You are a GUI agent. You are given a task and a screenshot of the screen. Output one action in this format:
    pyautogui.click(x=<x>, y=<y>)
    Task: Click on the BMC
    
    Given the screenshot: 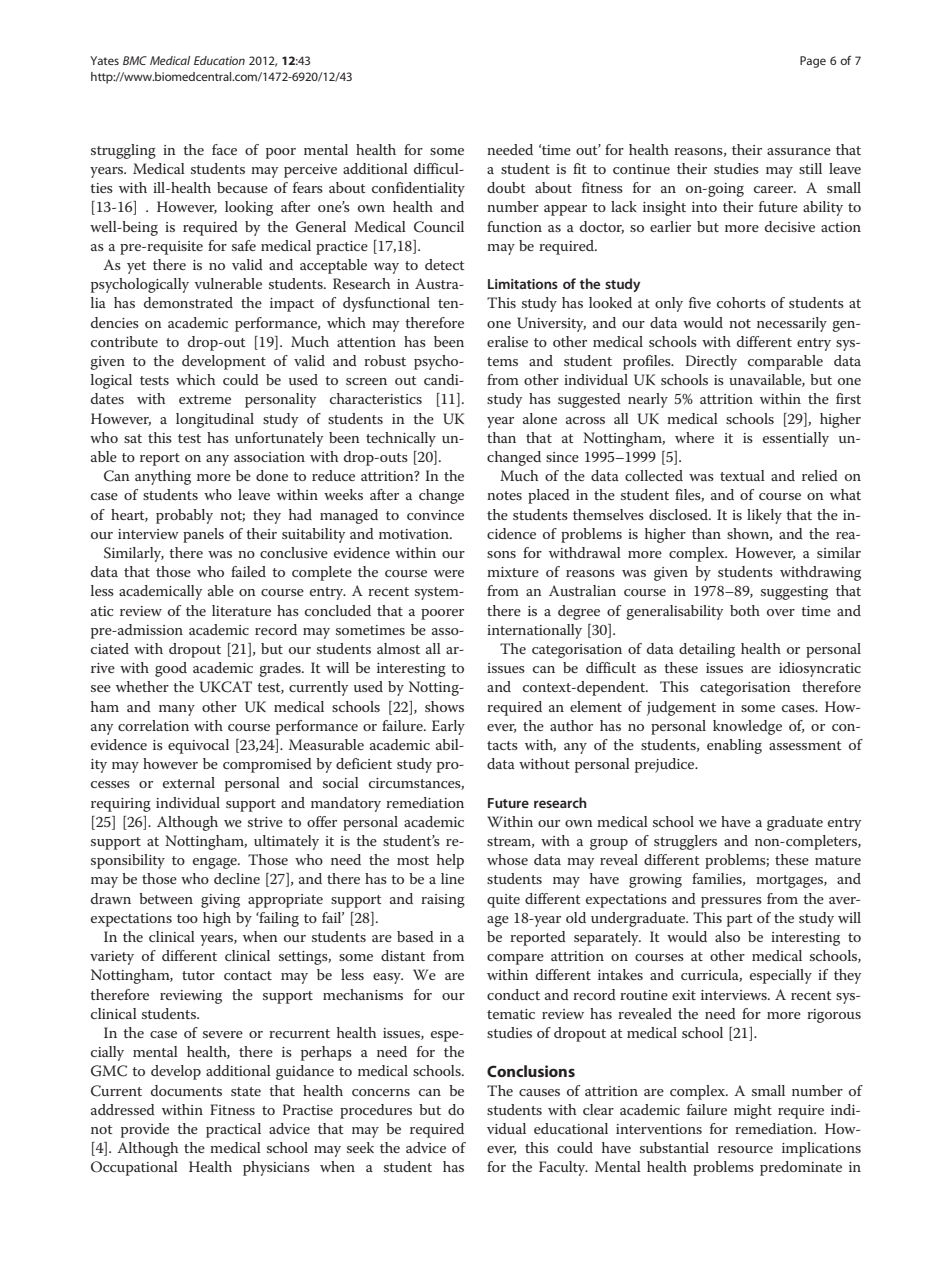 What is the action you would take?
    pyautogui.click(x=135, y=60)
